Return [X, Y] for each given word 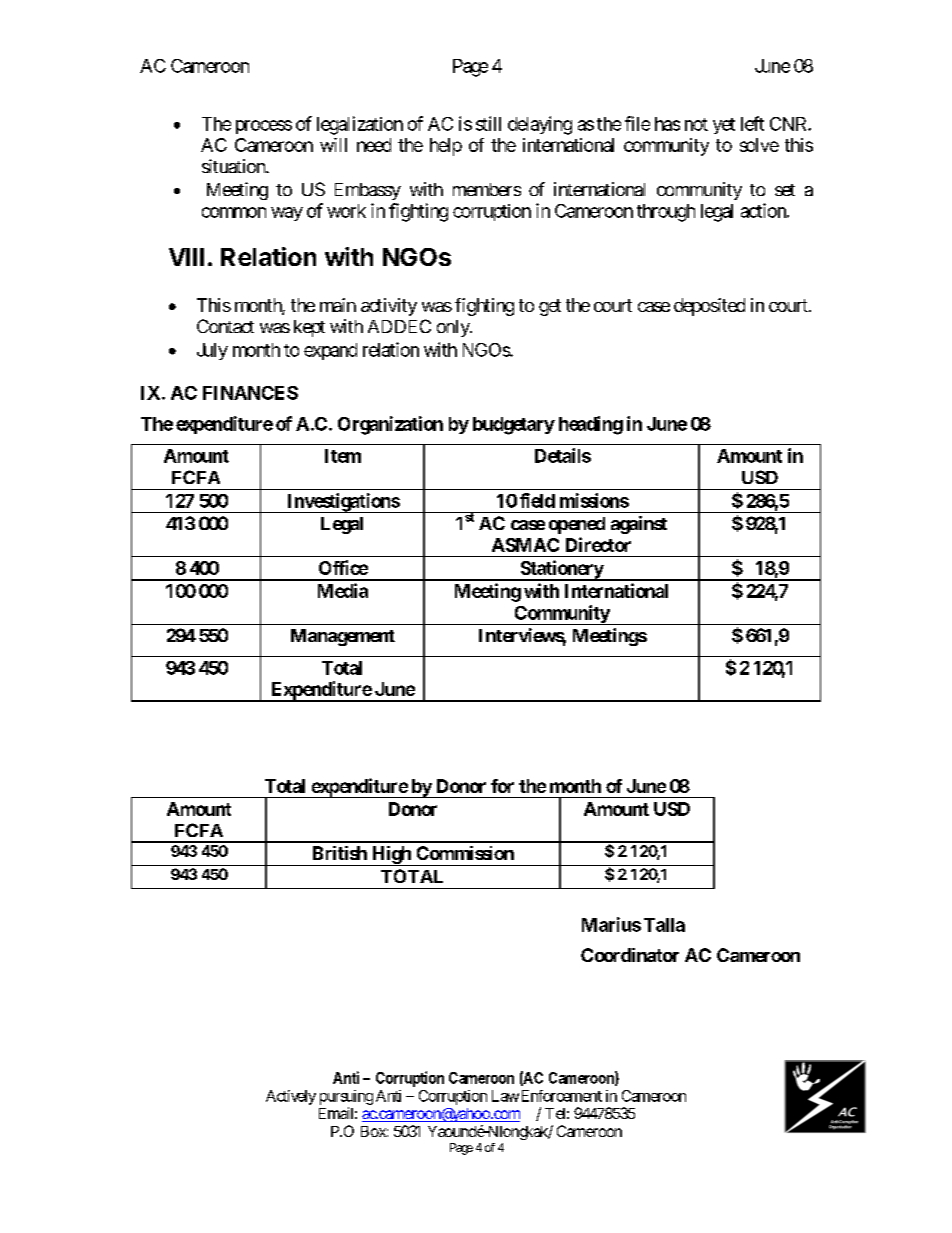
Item [343, 456]
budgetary [514, 426]
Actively [291, 1097]
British [340, 853]
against [639, 525]
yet [724, 126]
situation [234, 166]
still [488, 123]
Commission [465, 853]
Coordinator [630, 955]
